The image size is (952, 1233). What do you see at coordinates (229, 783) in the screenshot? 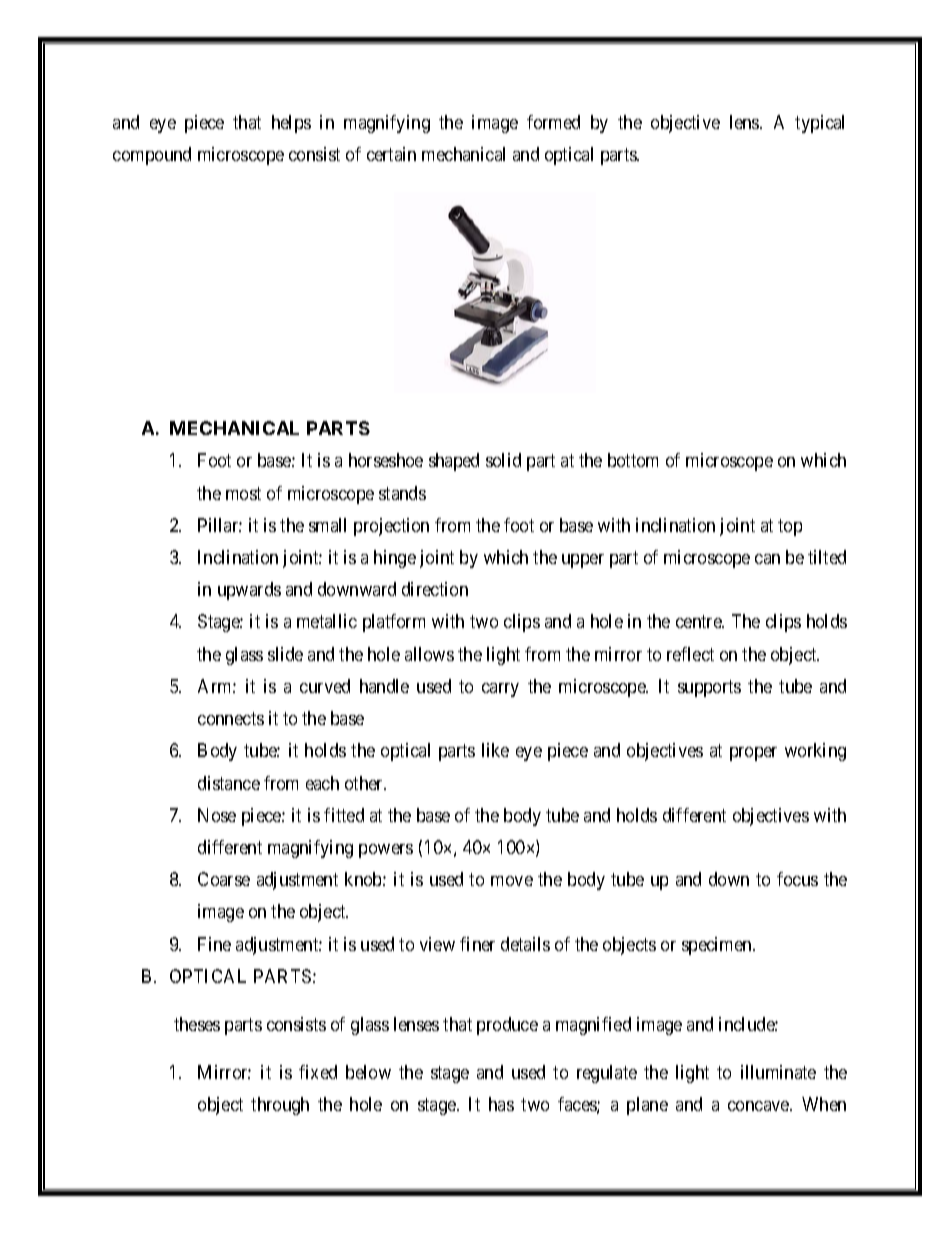
I see `distance` at bounding box center [229, 783].
